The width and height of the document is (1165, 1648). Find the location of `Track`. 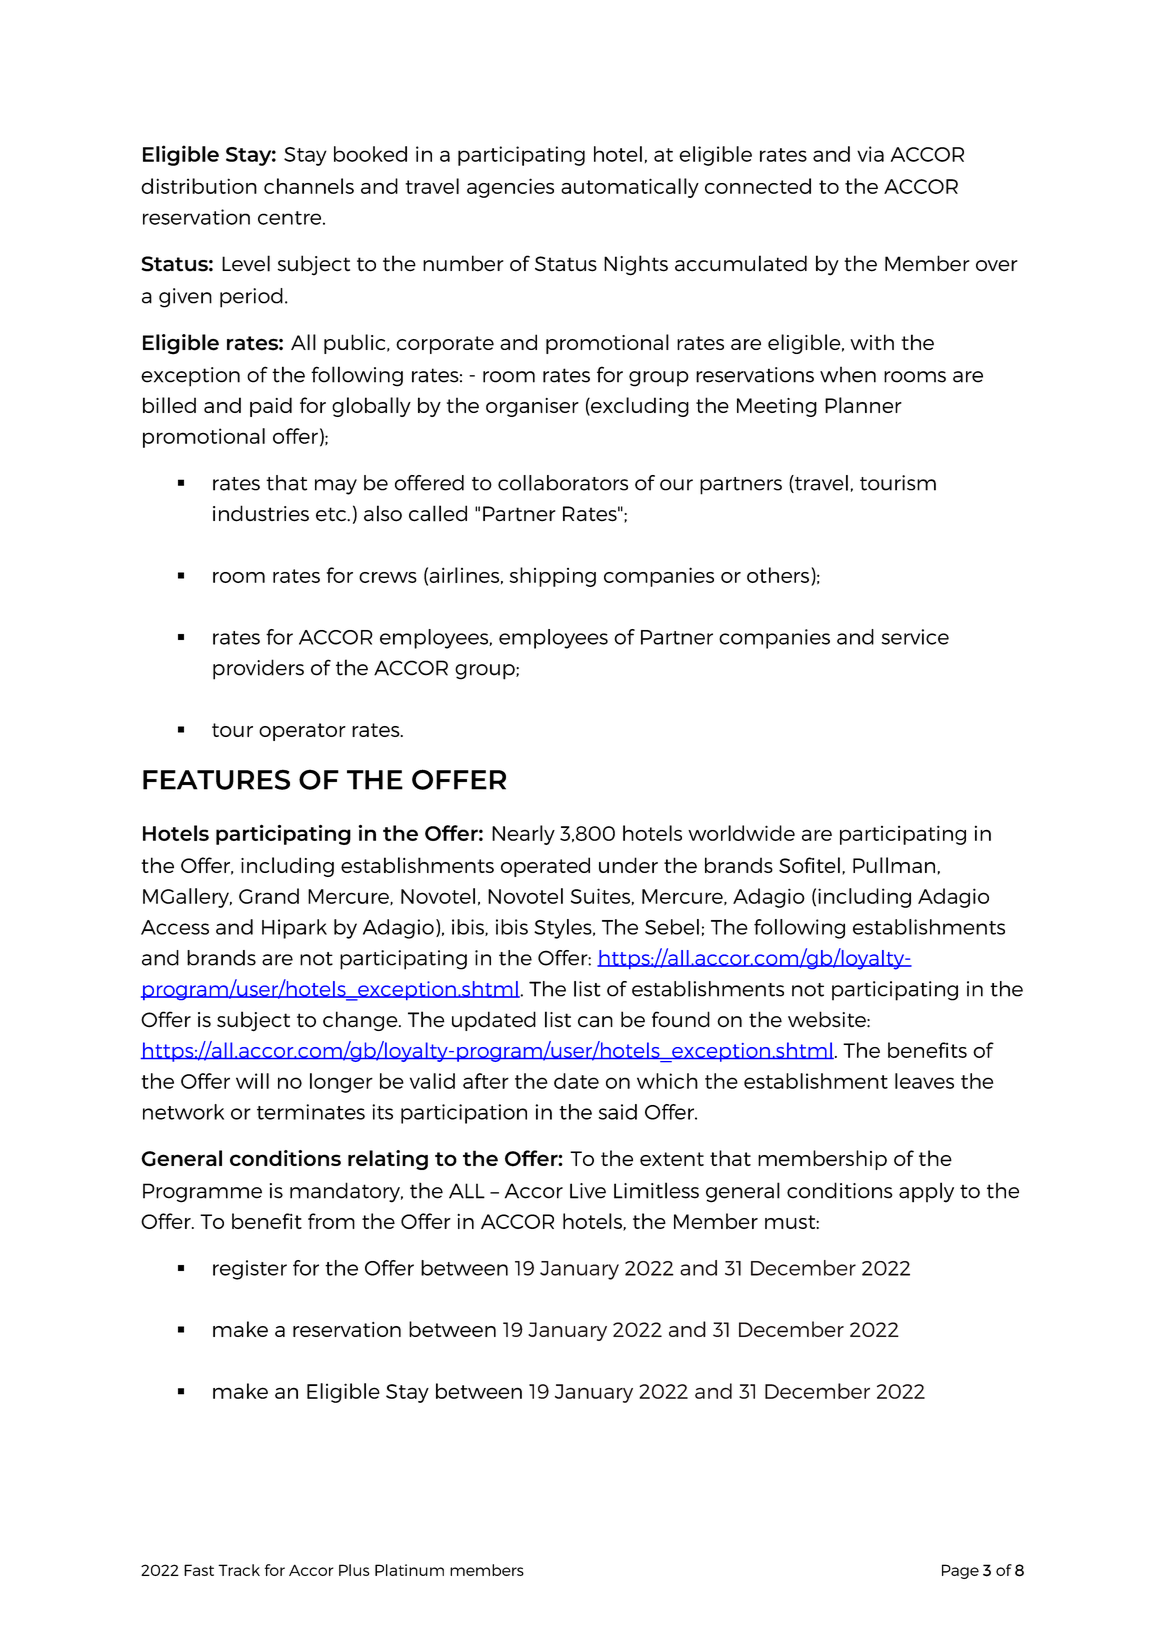

Track is located at coordinates (239, 1570).
